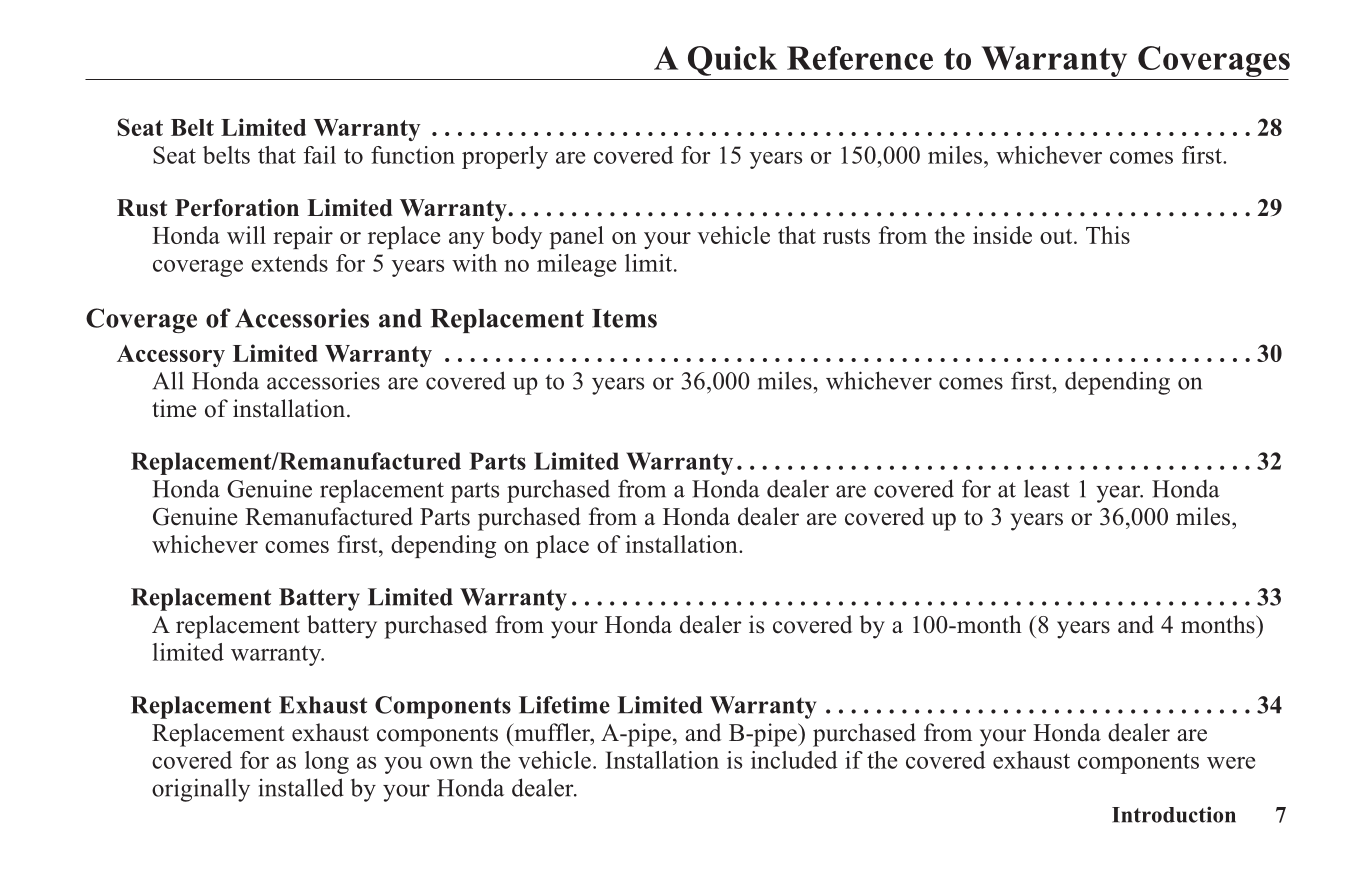 This screenshot has height=872, width=1372. I want to click on Items, so click(624, 318).
